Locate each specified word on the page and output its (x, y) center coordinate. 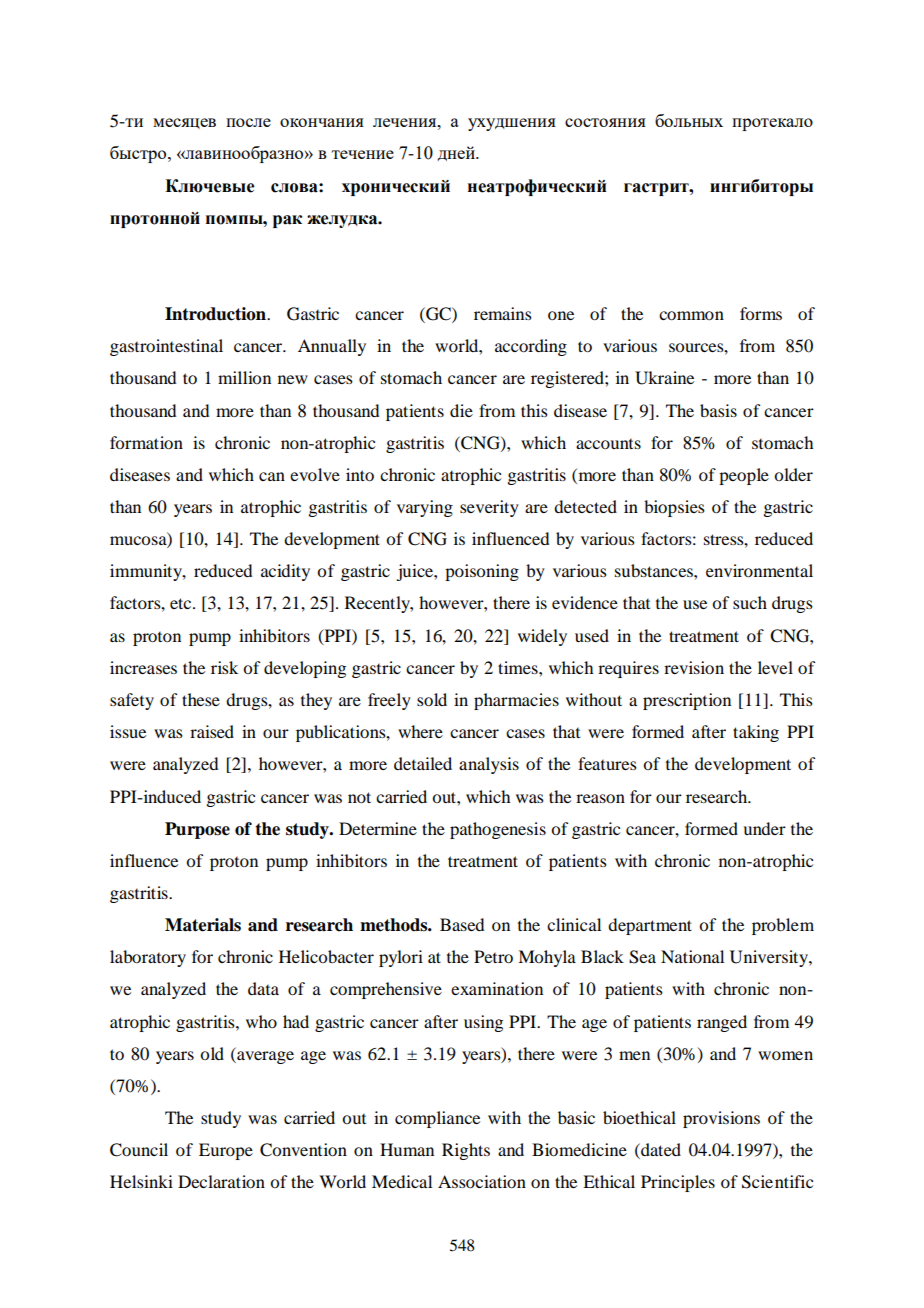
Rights (466, 1151)
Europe (226, 1151)
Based (462, 924)
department (650, 926)
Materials (203, 925)
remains (503, 313)
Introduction (216, 314)
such (750, 602)
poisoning (482, 572)
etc (182, 603)
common (691, 315)
